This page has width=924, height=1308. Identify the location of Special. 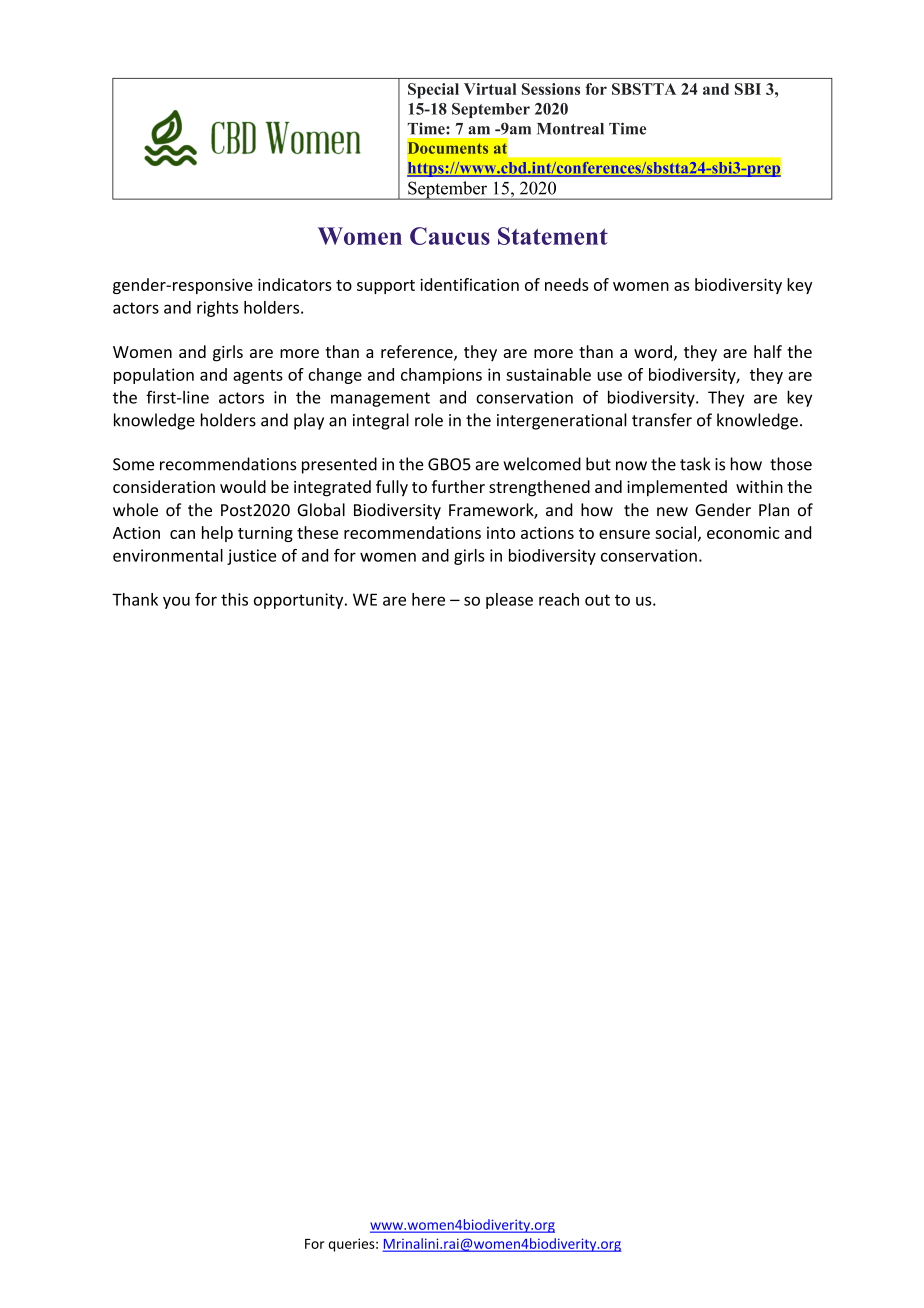
(433, 91).
